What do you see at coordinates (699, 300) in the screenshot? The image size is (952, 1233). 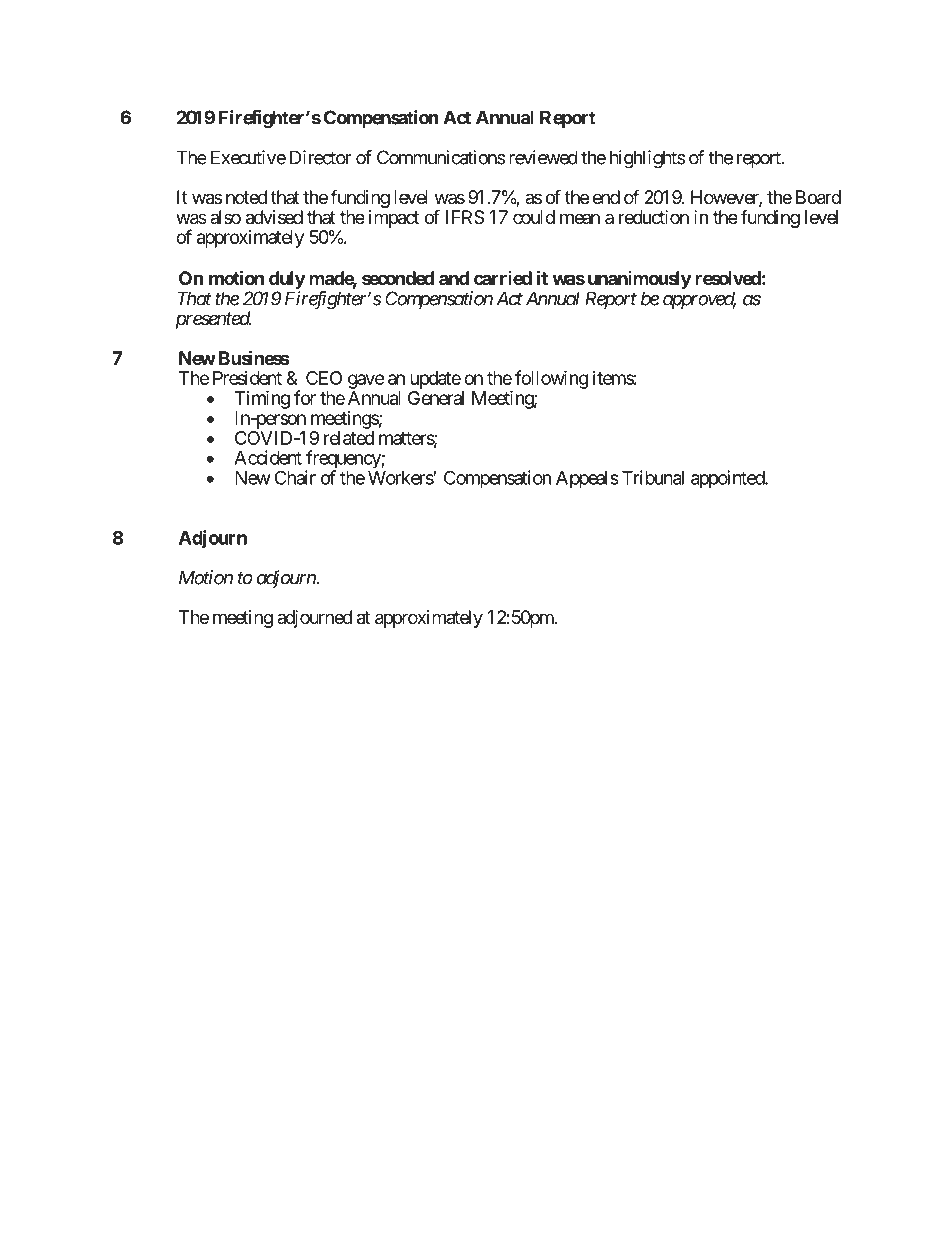 I see `approved` at bounding box center [699, 300].
